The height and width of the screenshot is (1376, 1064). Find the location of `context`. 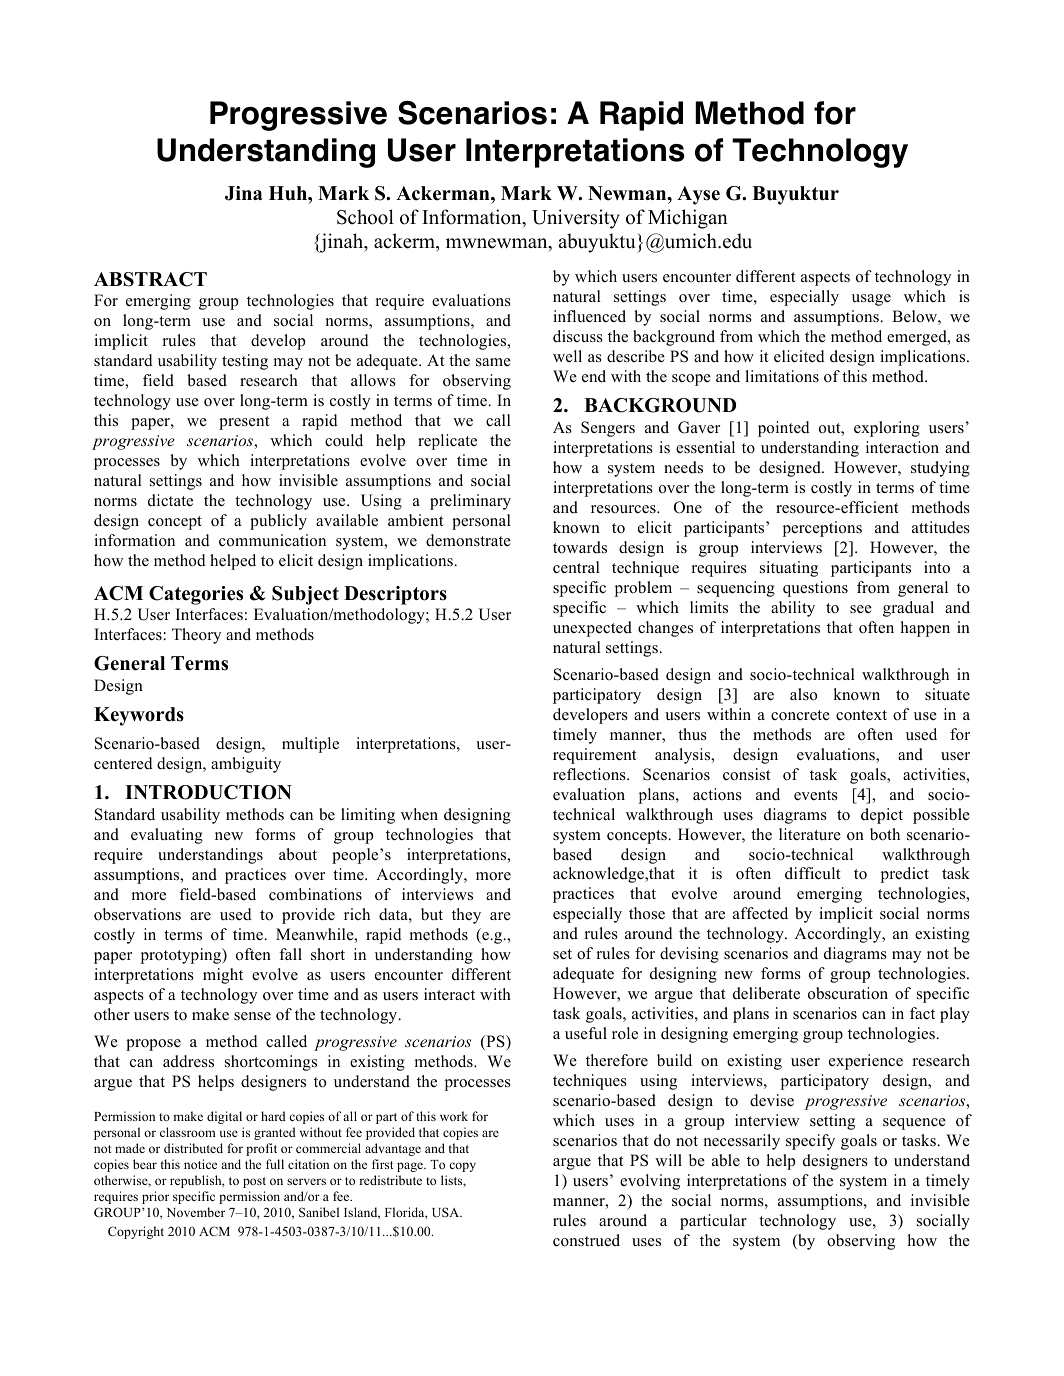

context is located at coordinates (861, 715).
